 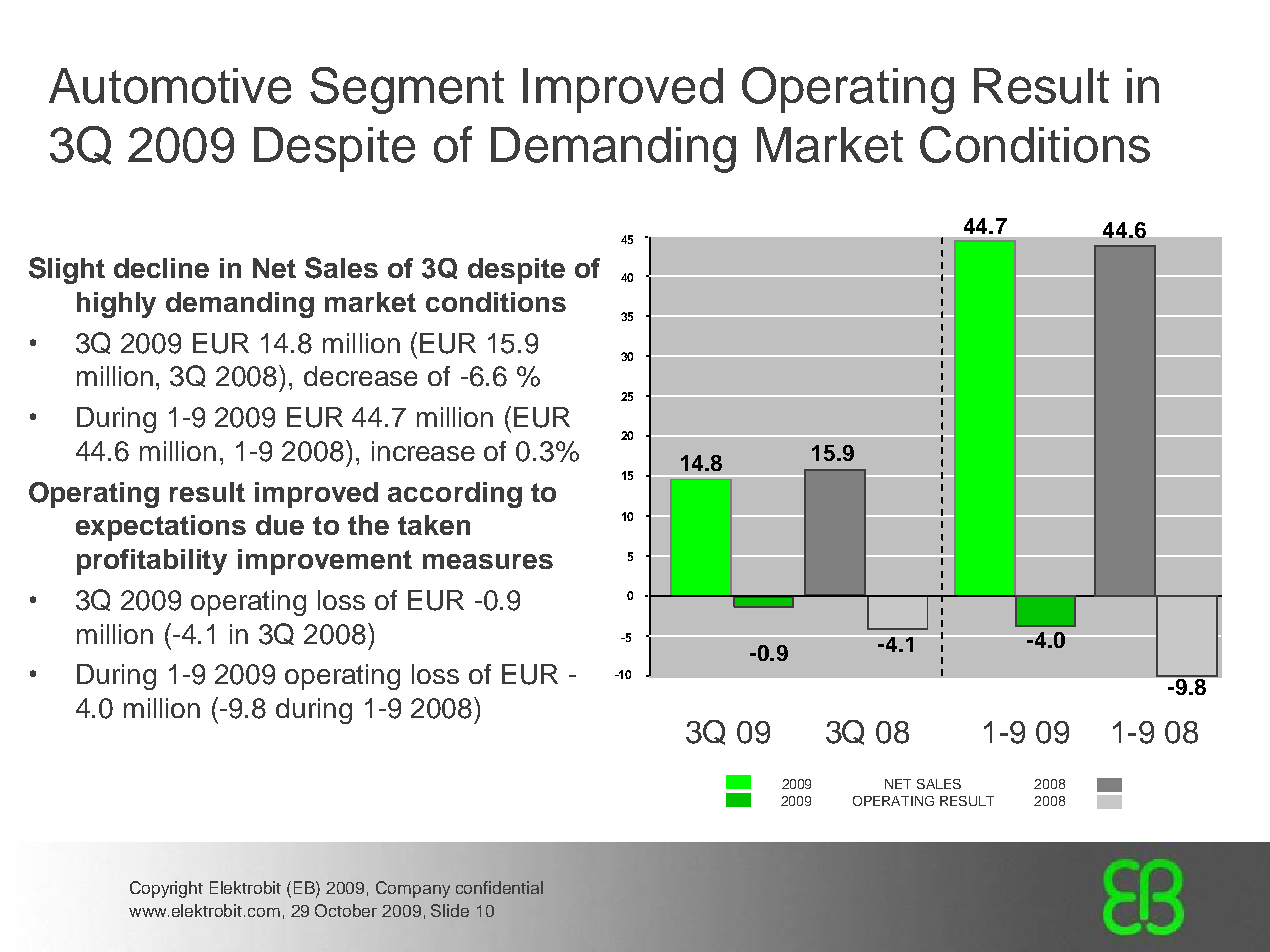 What do you see at coordinates (346, 910) in the screenshot?
I see `October` at bounding box center [346, 910].
